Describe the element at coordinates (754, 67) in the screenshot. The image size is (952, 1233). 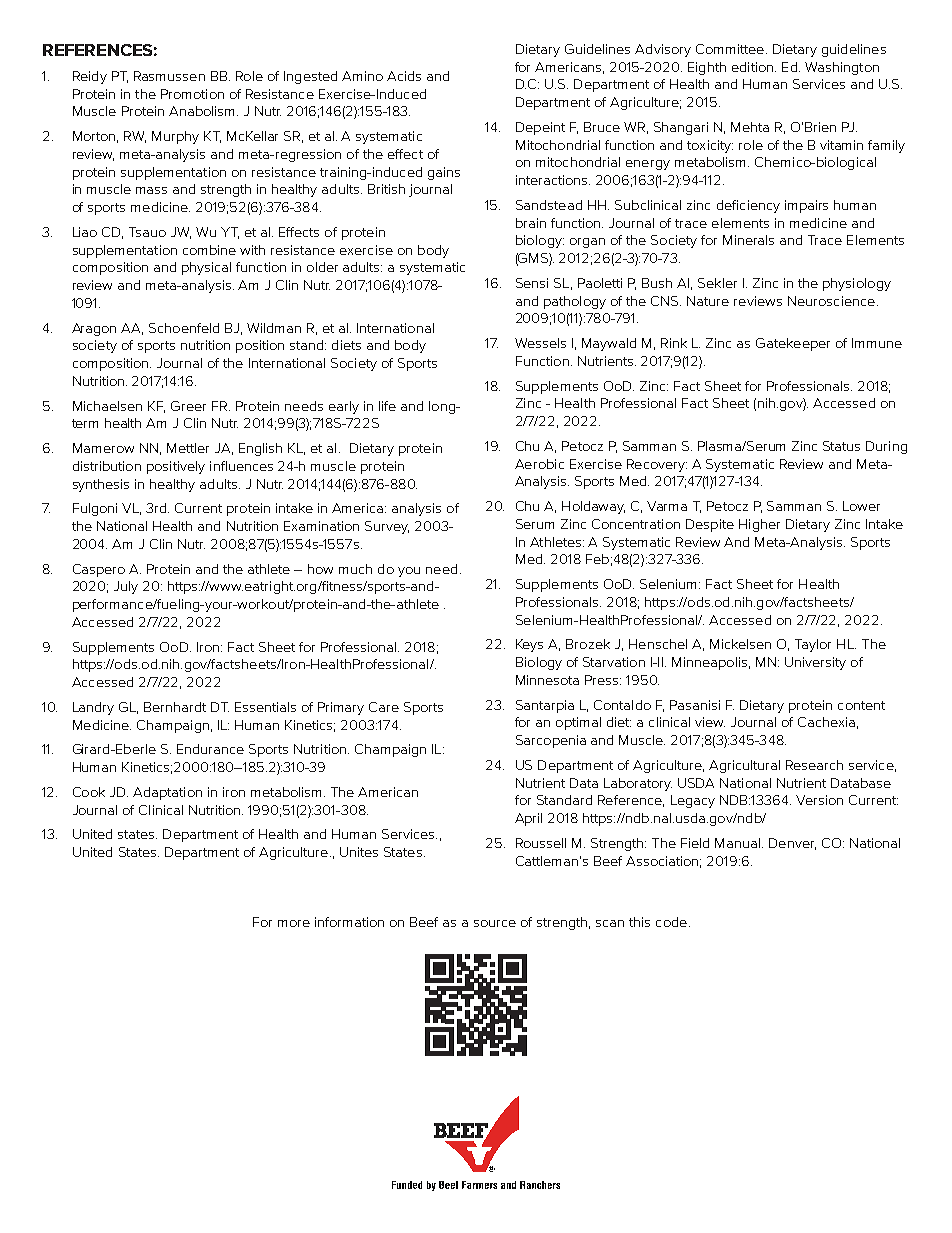
I see `edition` at that location.
